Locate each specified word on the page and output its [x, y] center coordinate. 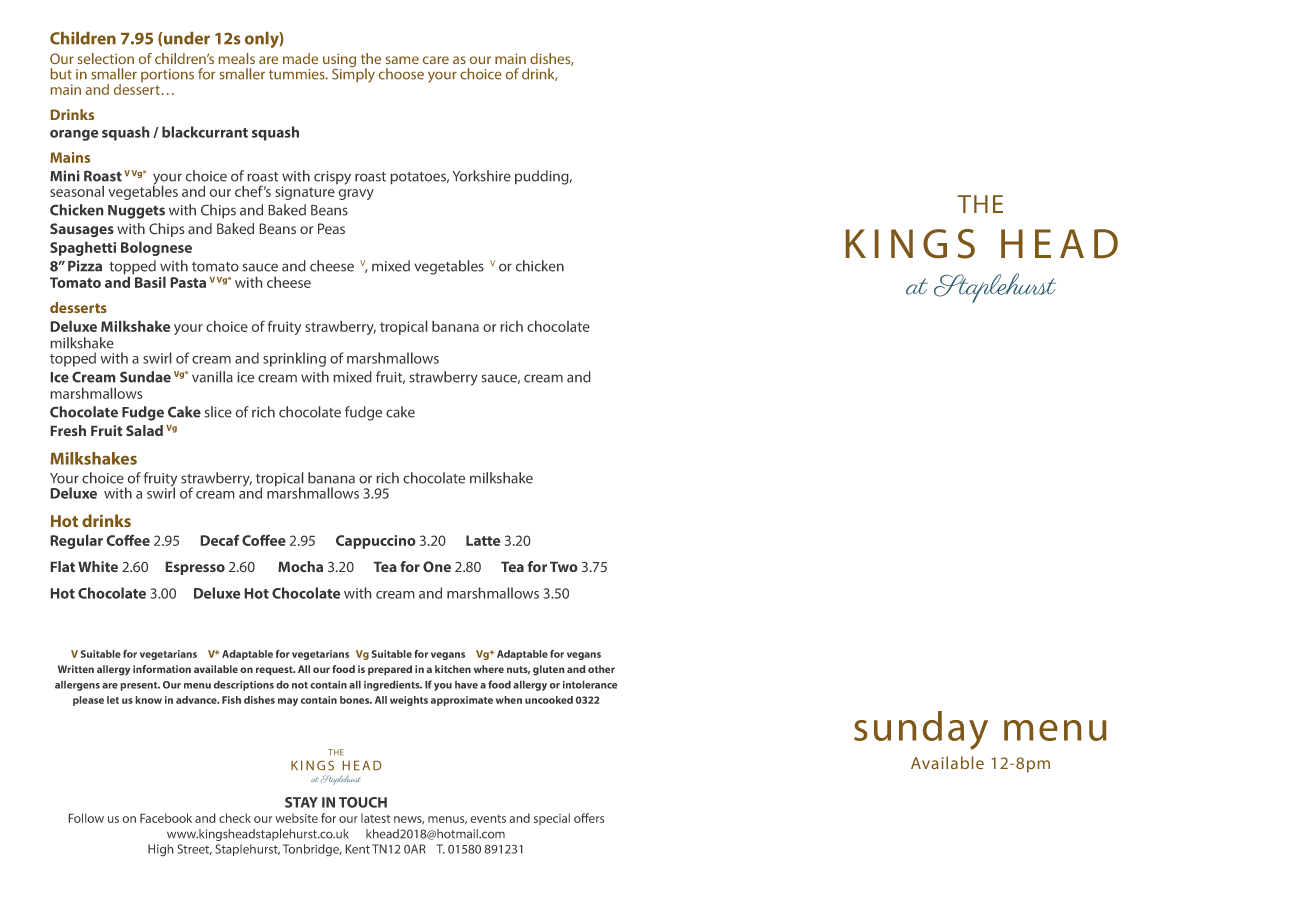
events [488, 819]
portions [167, 75]
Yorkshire [481, 176]
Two [564, 567]
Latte [483, 540]
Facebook [166, 818]
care [436, 60]
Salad [144, 431]
